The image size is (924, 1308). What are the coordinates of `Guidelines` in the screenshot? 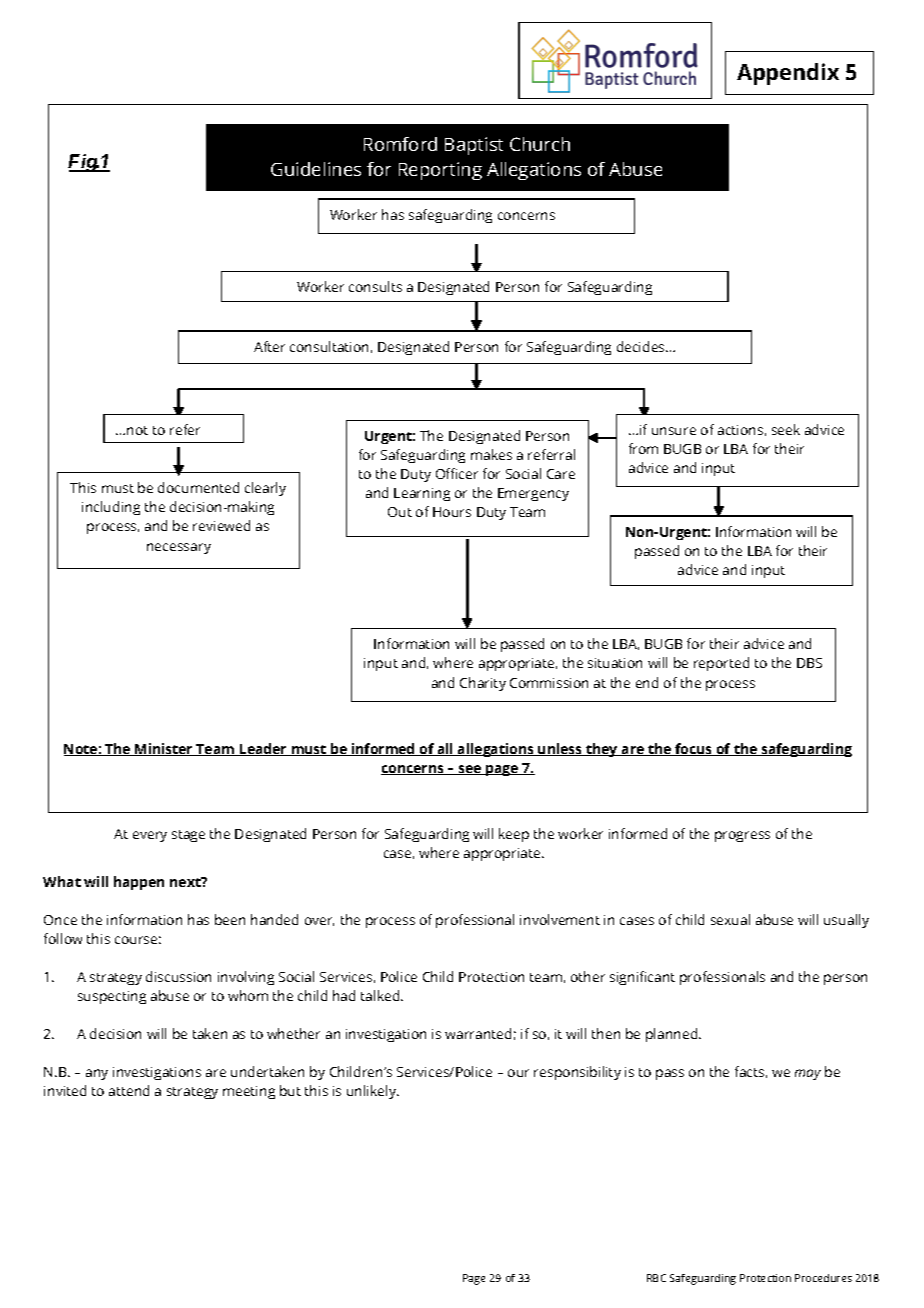 It's located at (316, 169).
